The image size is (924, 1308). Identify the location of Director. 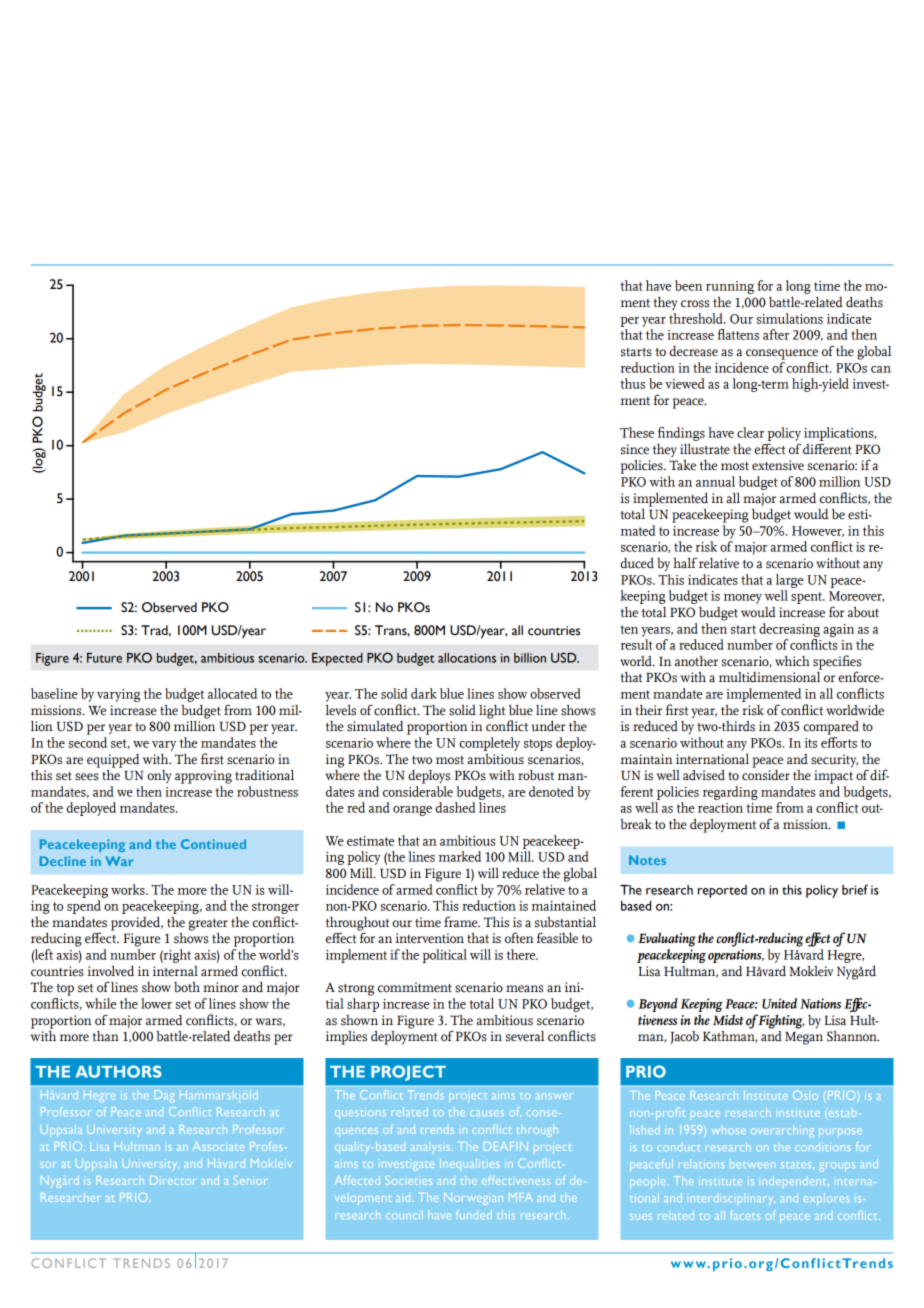
(172, 1180).
